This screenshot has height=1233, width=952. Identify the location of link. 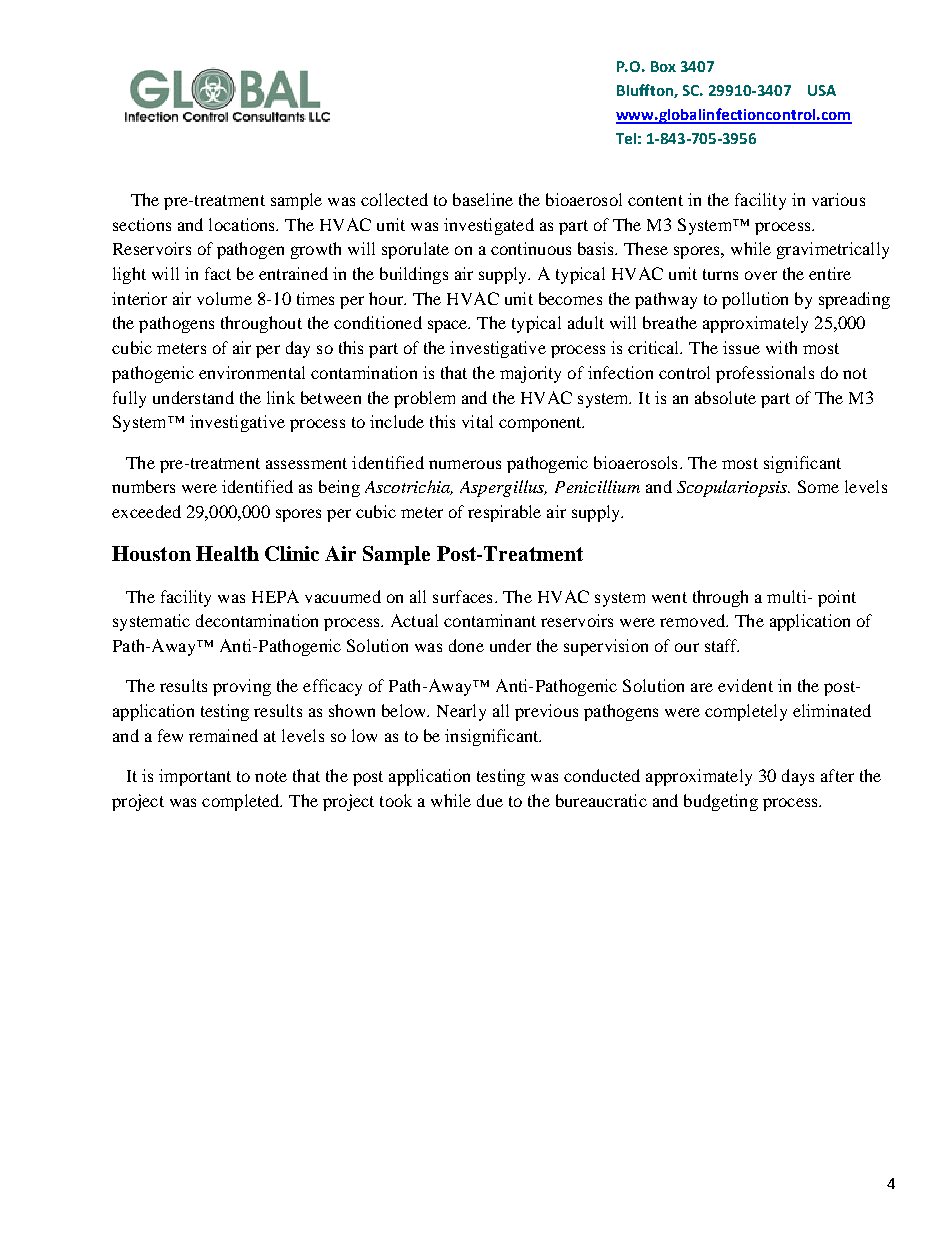
(281, 397).
